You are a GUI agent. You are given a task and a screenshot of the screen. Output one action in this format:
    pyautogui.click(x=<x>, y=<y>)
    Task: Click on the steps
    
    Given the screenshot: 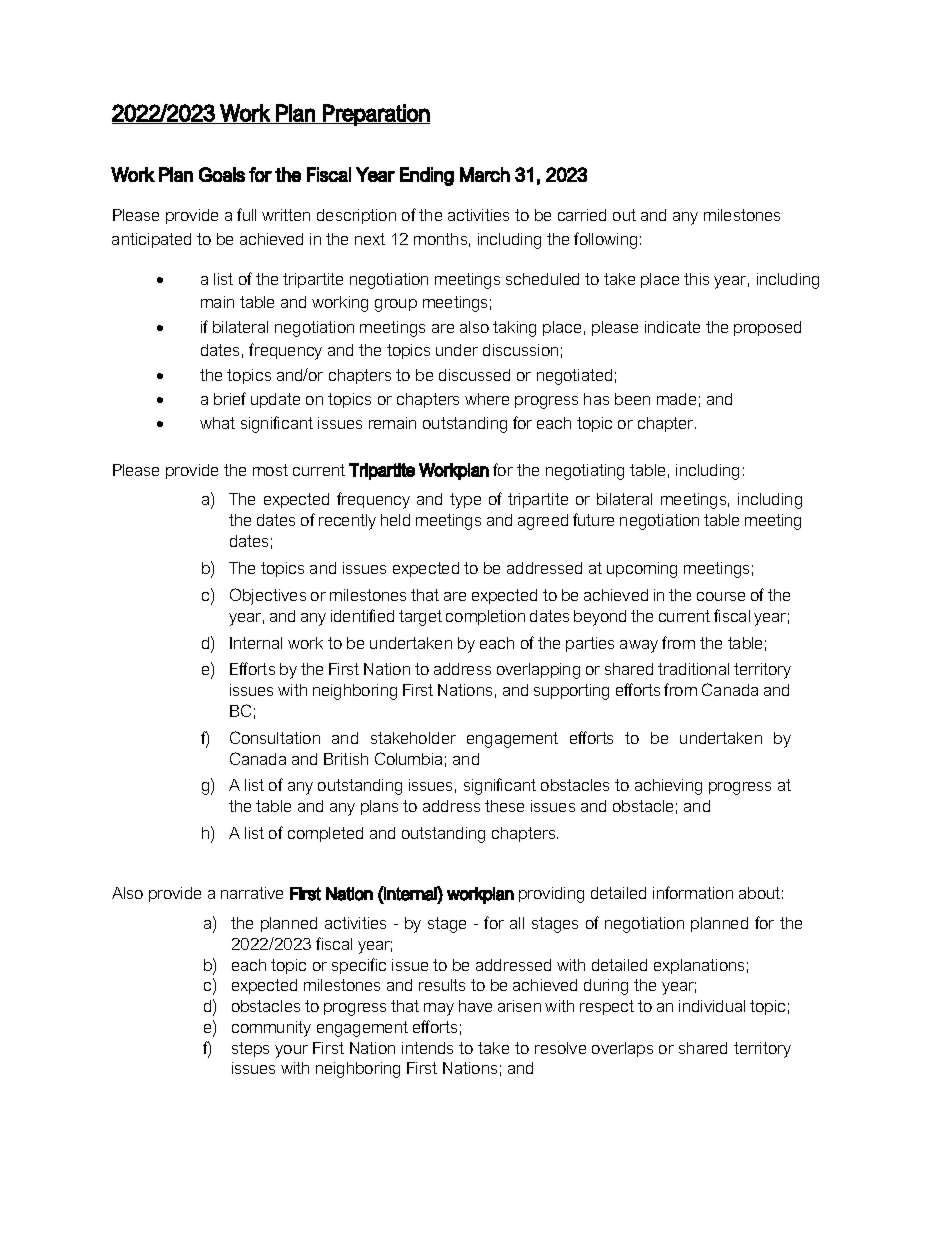 What is the action you would take?
    pyautogui.click(x=250, y=1049)
